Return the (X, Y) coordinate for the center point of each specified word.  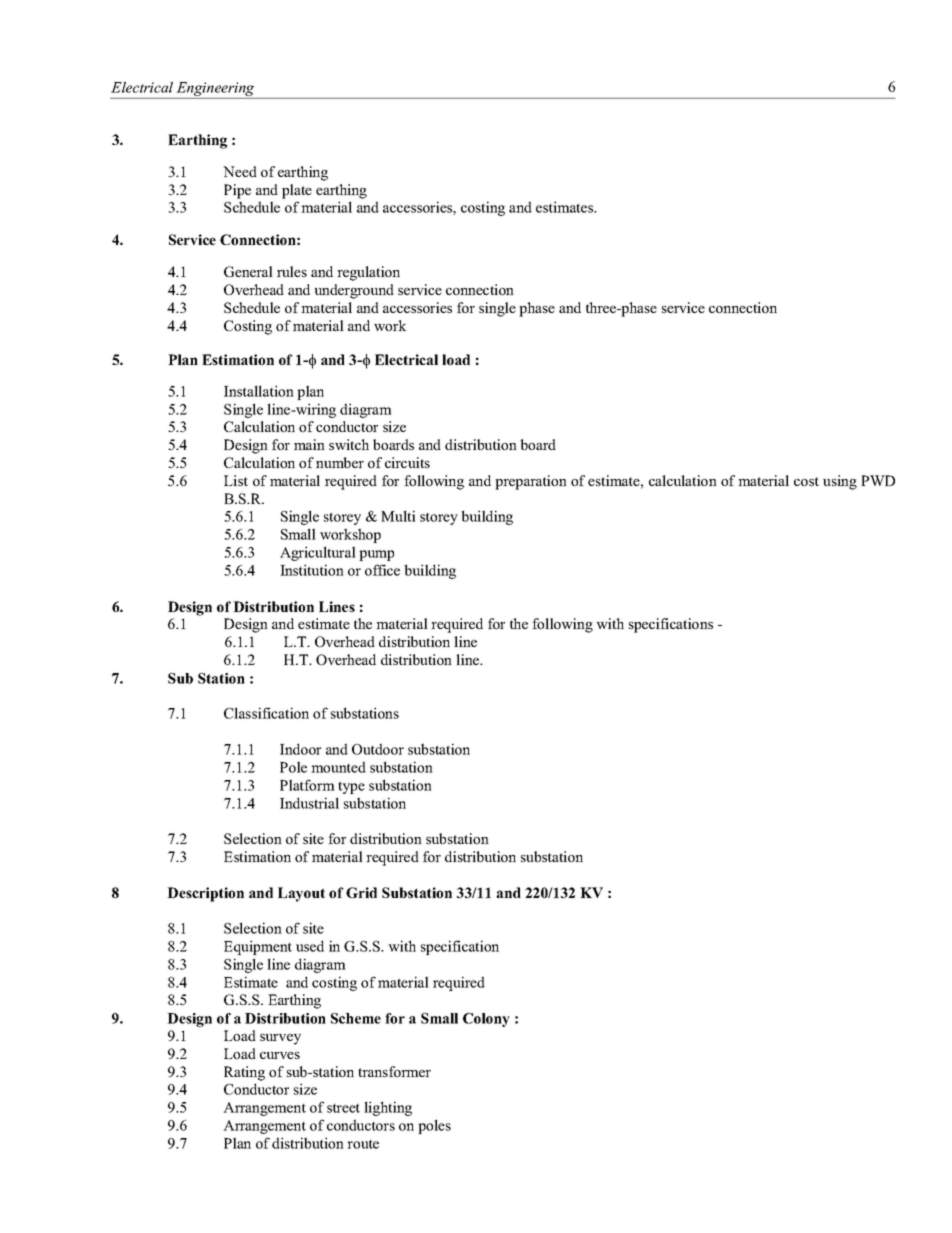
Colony (486, 1020)
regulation (368, 273)
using (840, 482)
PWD (878, 480)
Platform (307, 785)
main (309, 444)
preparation (531, 482)
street (343, 1108)
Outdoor (378, 749)
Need (240, 171)
